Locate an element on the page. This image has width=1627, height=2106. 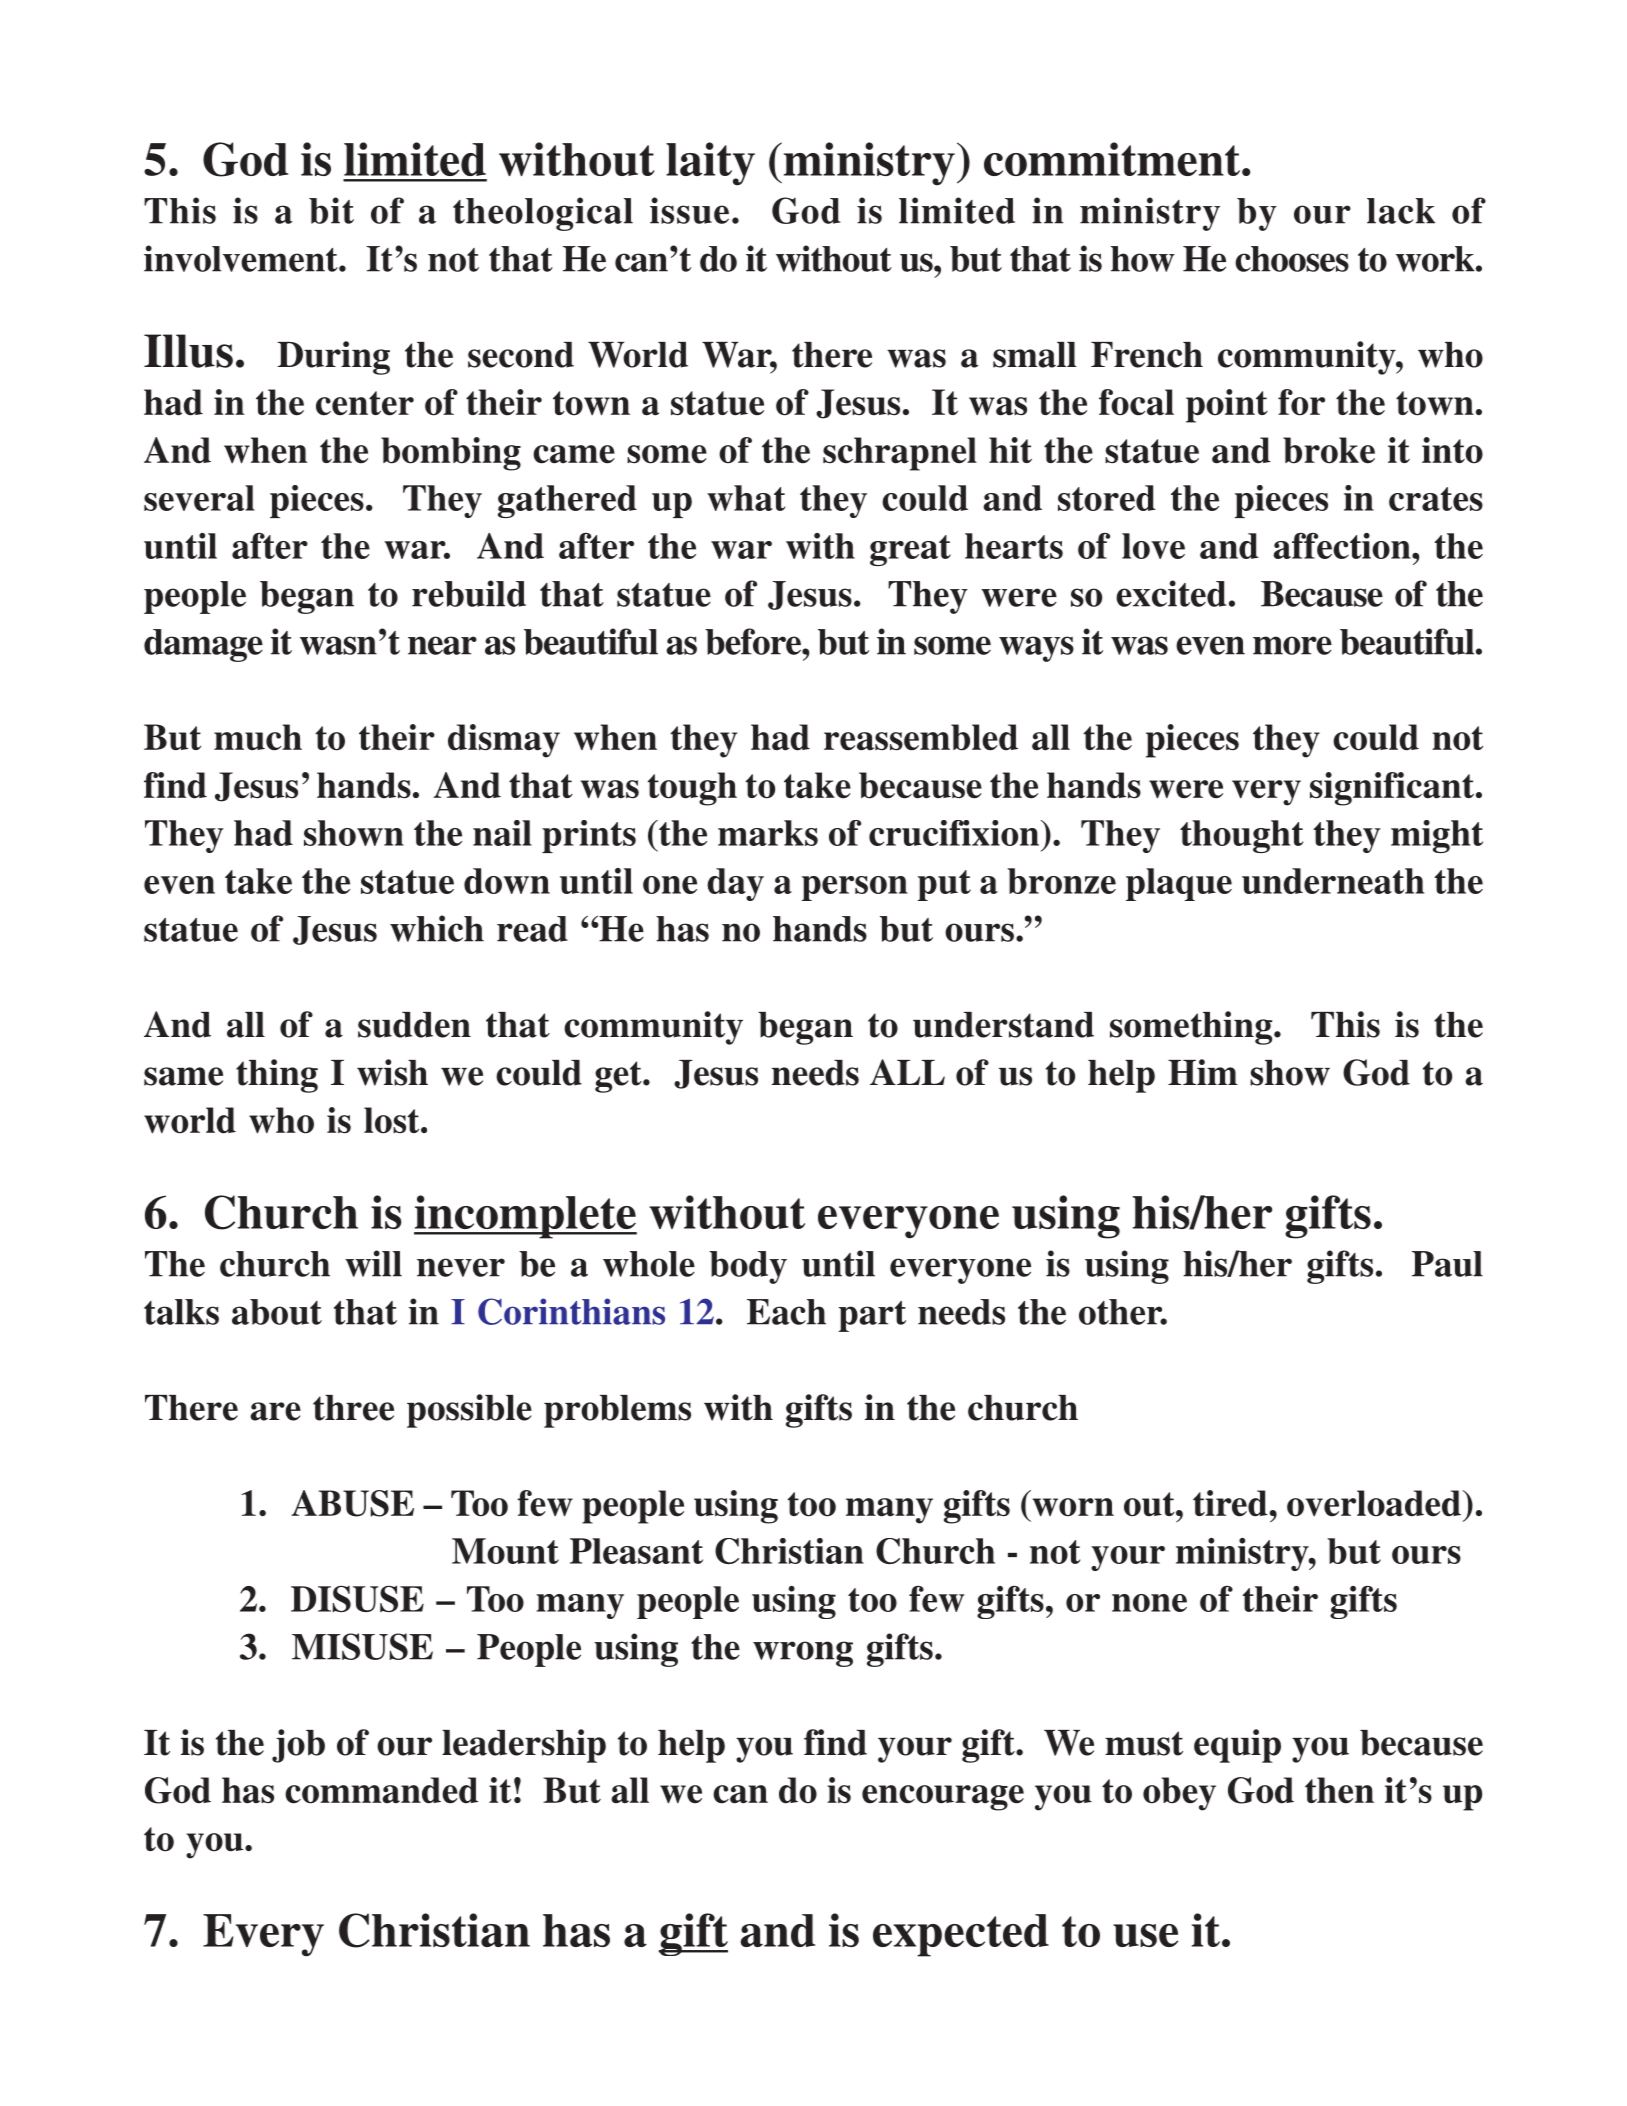
laity is located at coordinates (710, 164).
